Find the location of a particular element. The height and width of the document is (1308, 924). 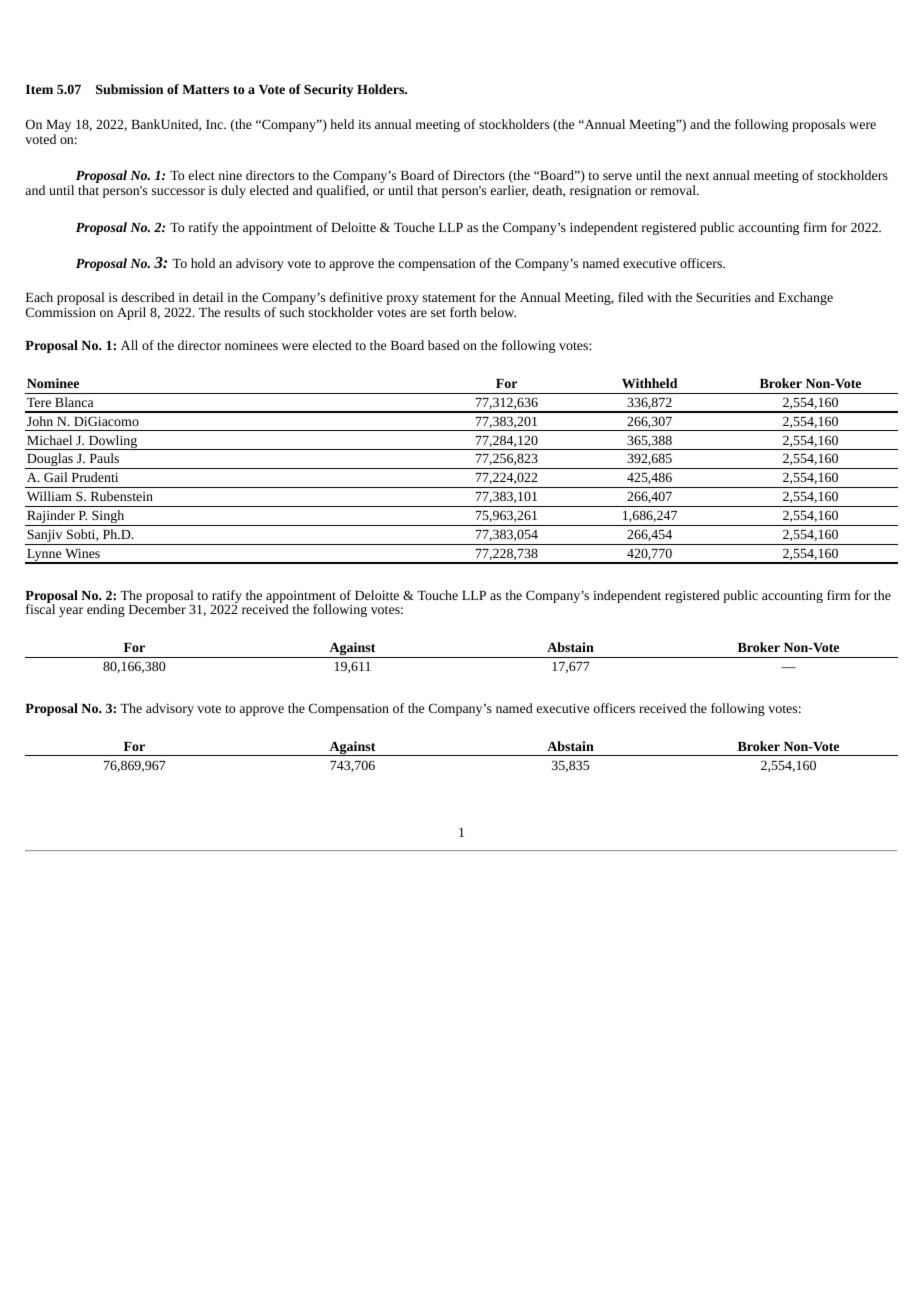

December is located at coordinates (157, 609).
